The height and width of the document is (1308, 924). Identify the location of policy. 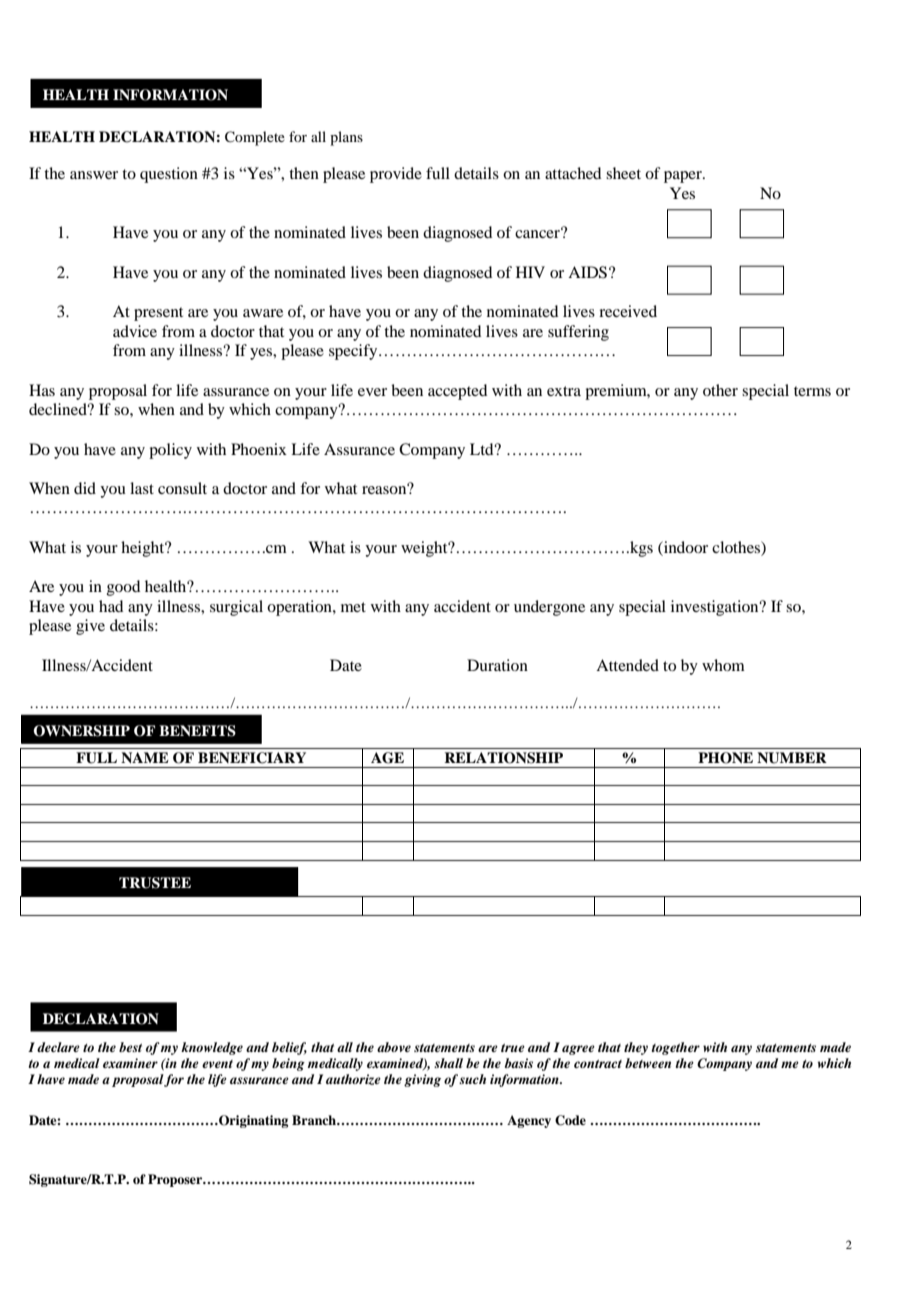
(170, 451).
